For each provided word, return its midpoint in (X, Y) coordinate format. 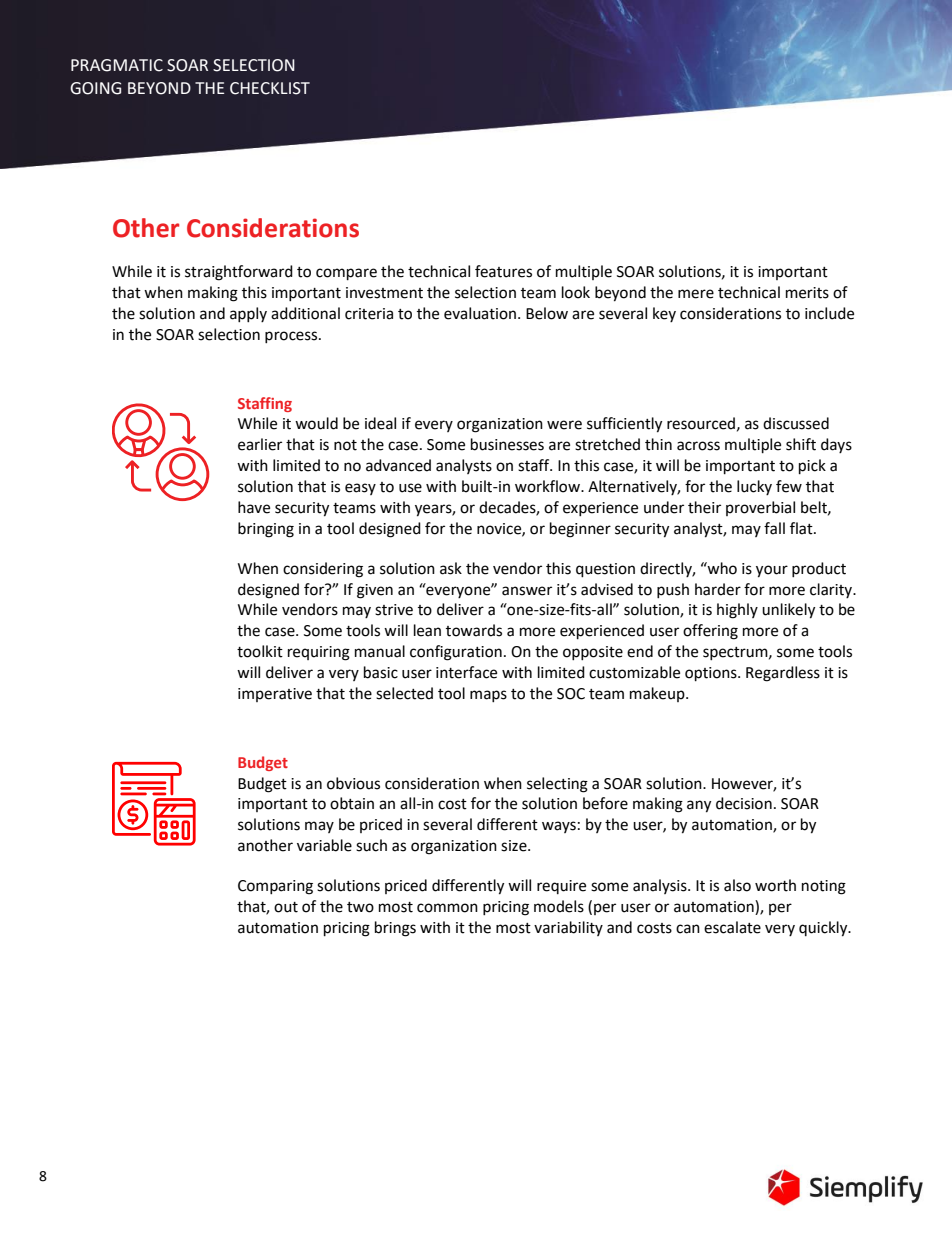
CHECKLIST (270, 88)
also (737, 885)
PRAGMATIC (117, 65)
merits (807, 293)
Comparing (275, 887)
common (447, 908)
